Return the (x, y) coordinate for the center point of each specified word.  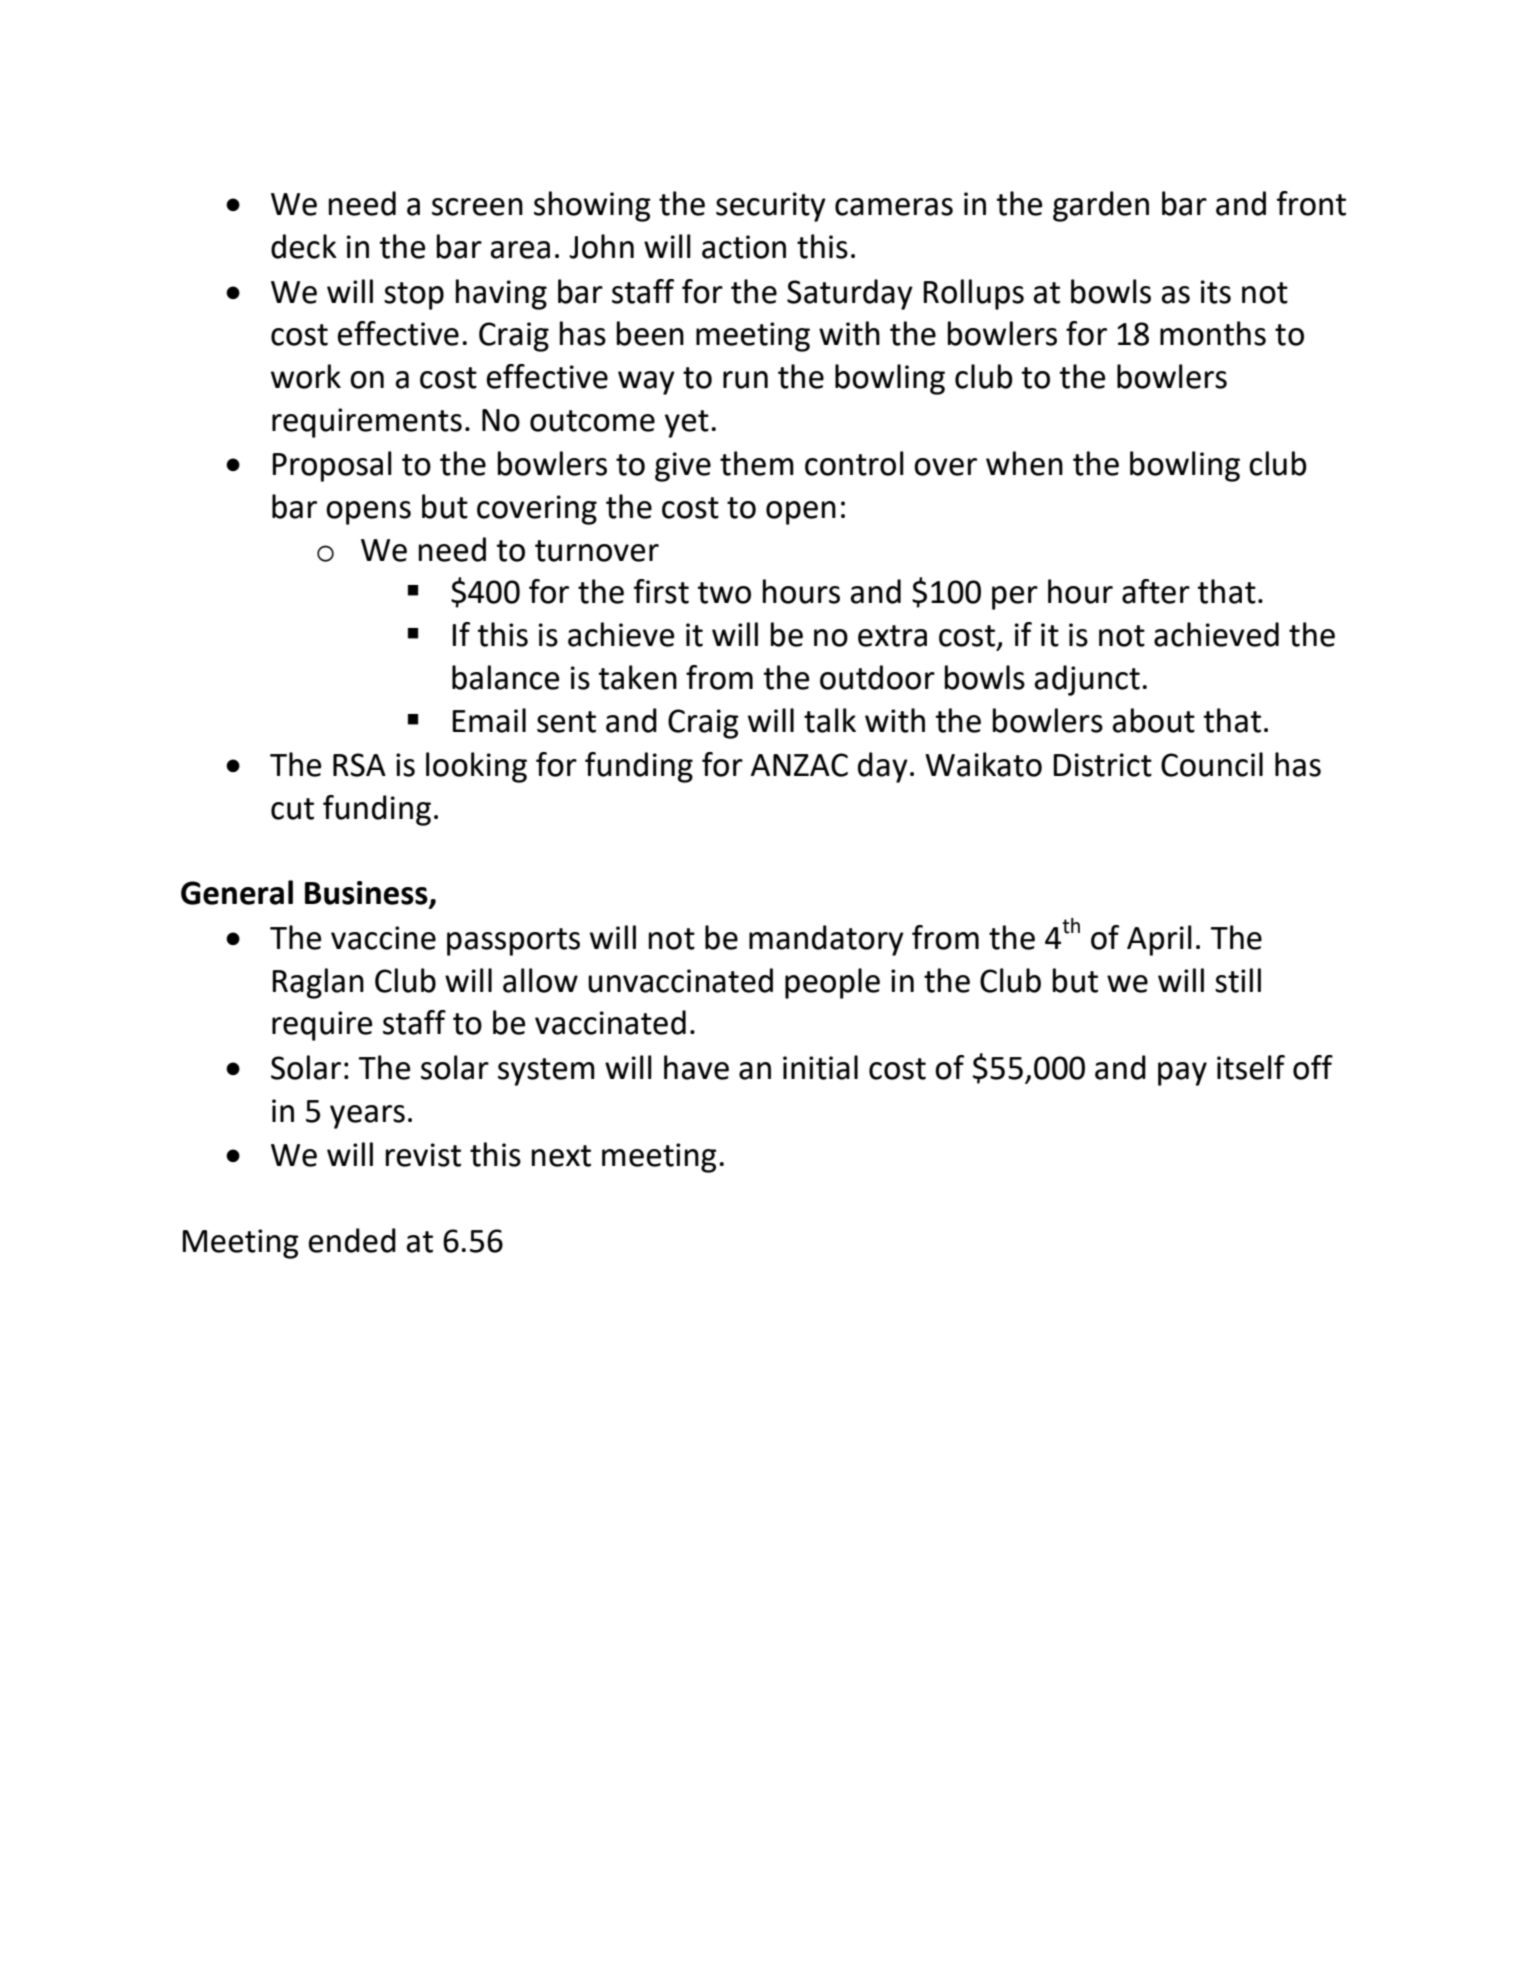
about (1153, 720)
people (832, 983)
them (757, 463)
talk (830, 720)
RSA (359, 765)
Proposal (332, 466)
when (1024, 463)
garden (1101, 206)
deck (304, 246)
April (1159, 940)
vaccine (383, 938)
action (744, 247)
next (561, 1156)
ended (352, 1240)
